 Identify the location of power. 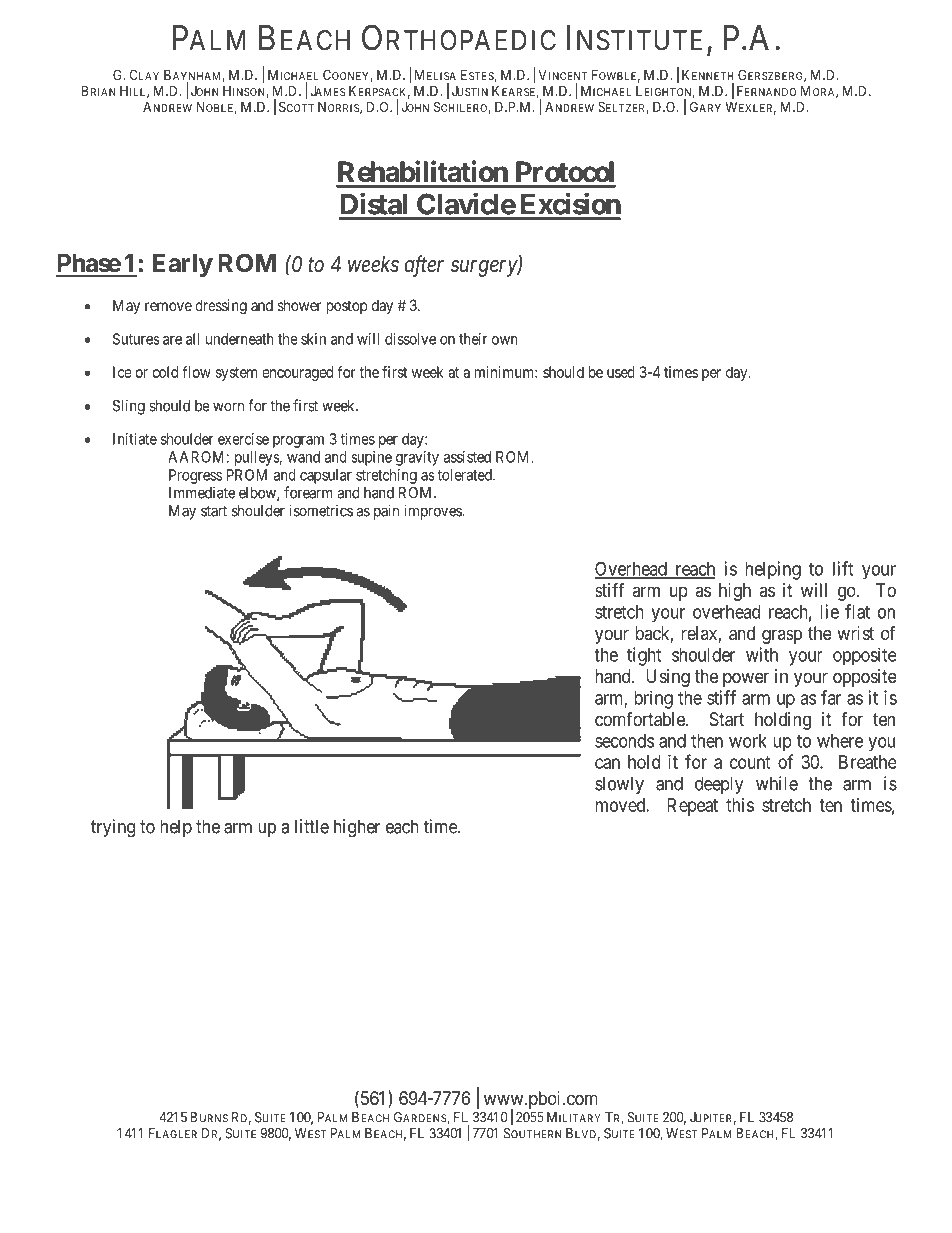
(746, 679).
